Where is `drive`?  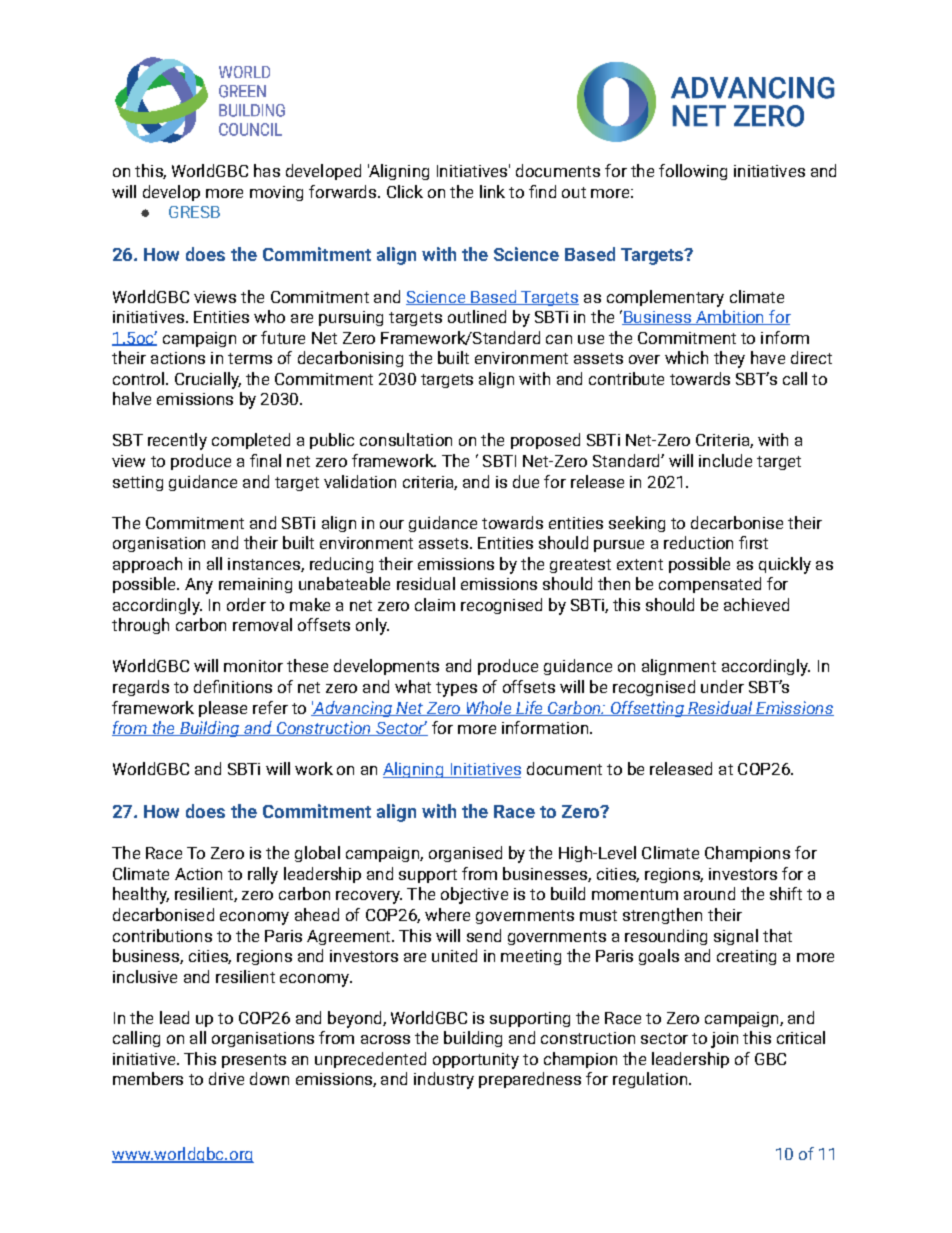 drive is located at coordinates (226, 1078).
